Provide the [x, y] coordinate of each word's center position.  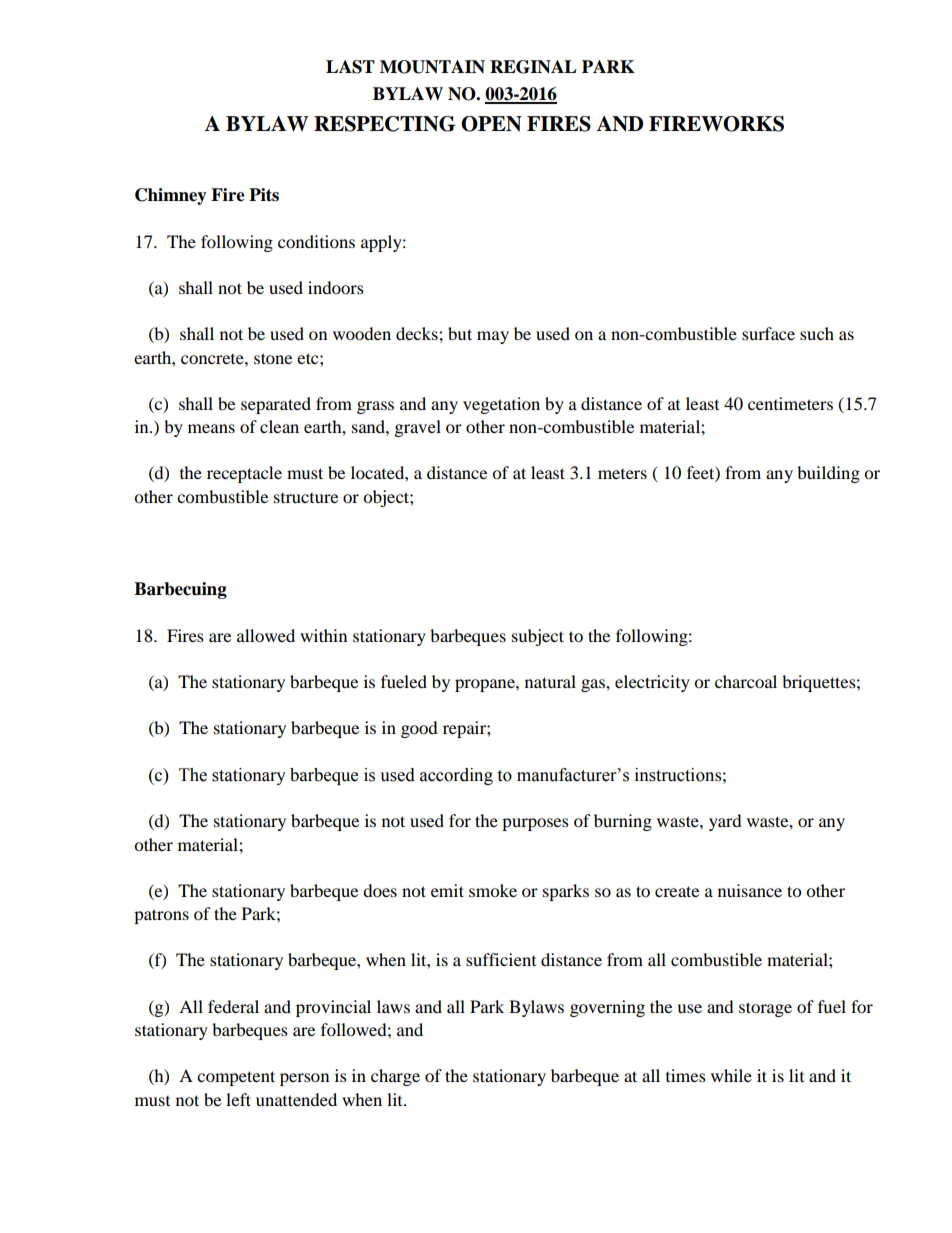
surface [768, 333]
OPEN [491, 124]
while [731, 1075]
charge [395, 1077]
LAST [350, 67]
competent [236, 1078]
